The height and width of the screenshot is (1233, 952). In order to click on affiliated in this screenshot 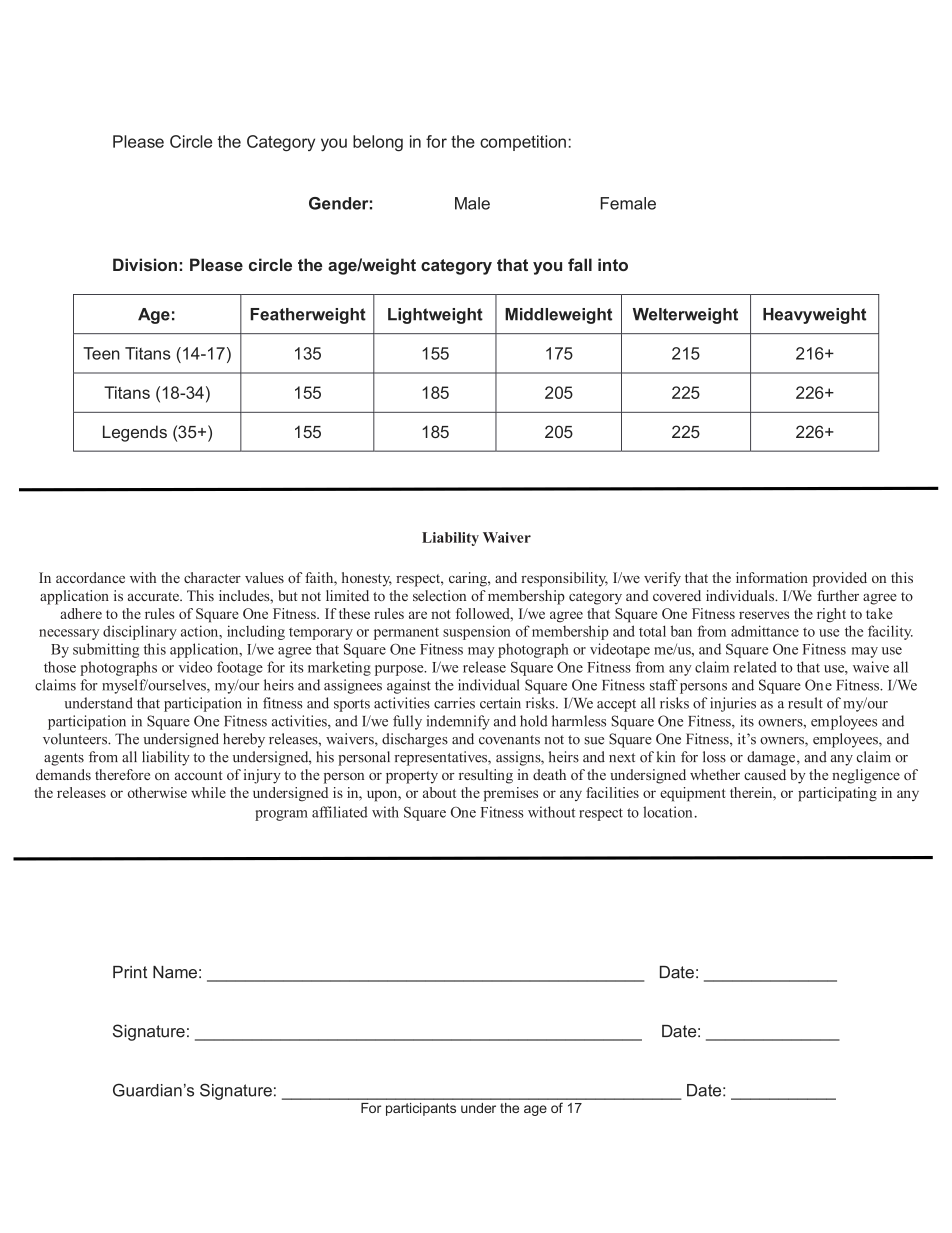, I will do `click(340, 812)`.
